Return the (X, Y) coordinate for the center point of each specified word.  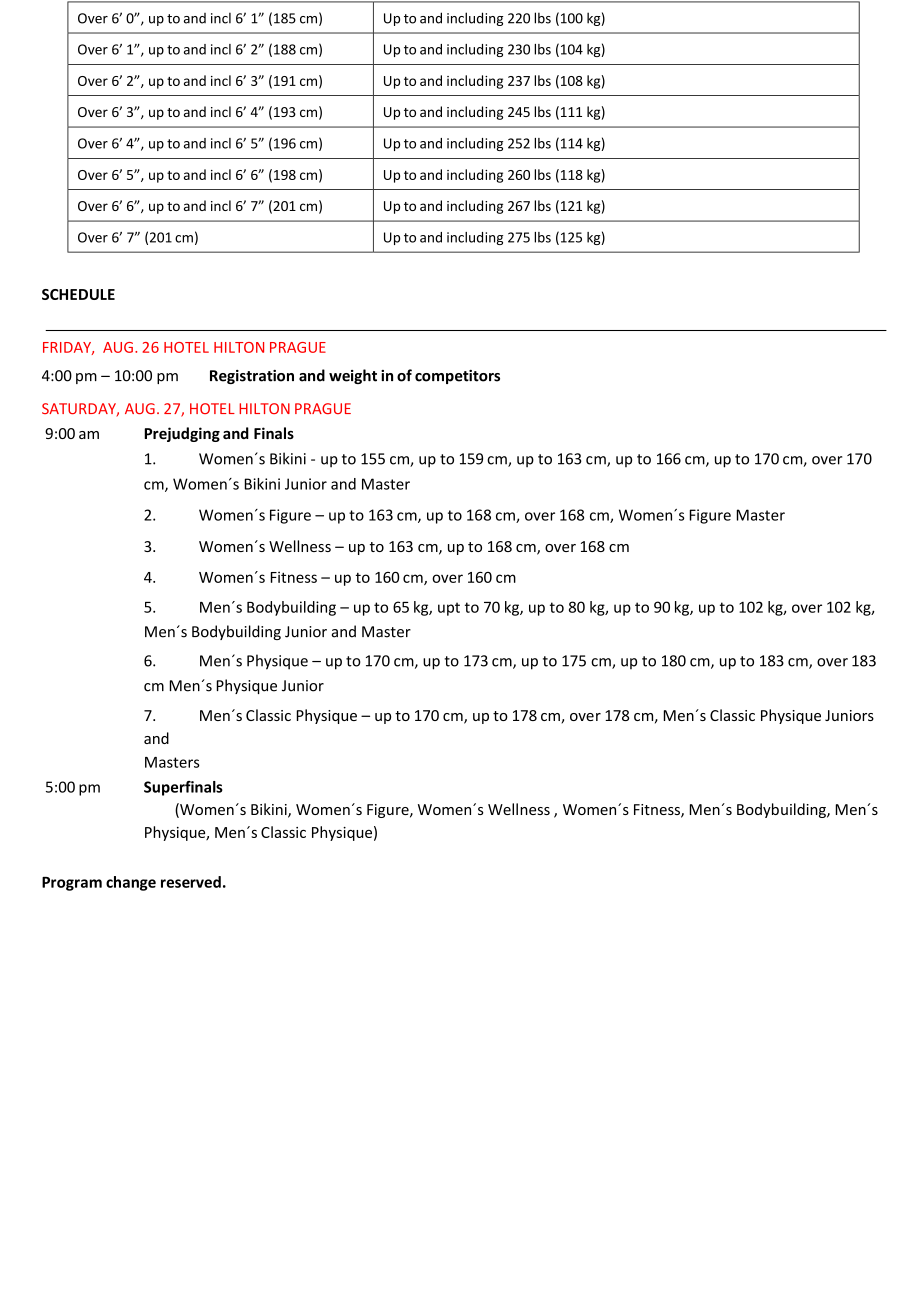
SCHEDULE (78, 294)
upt (449, 609)
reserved (191, 882)
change (131, 883)
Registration (252, 377)
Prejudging (182, 434)
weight (353, 376)
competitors (457, 377)
